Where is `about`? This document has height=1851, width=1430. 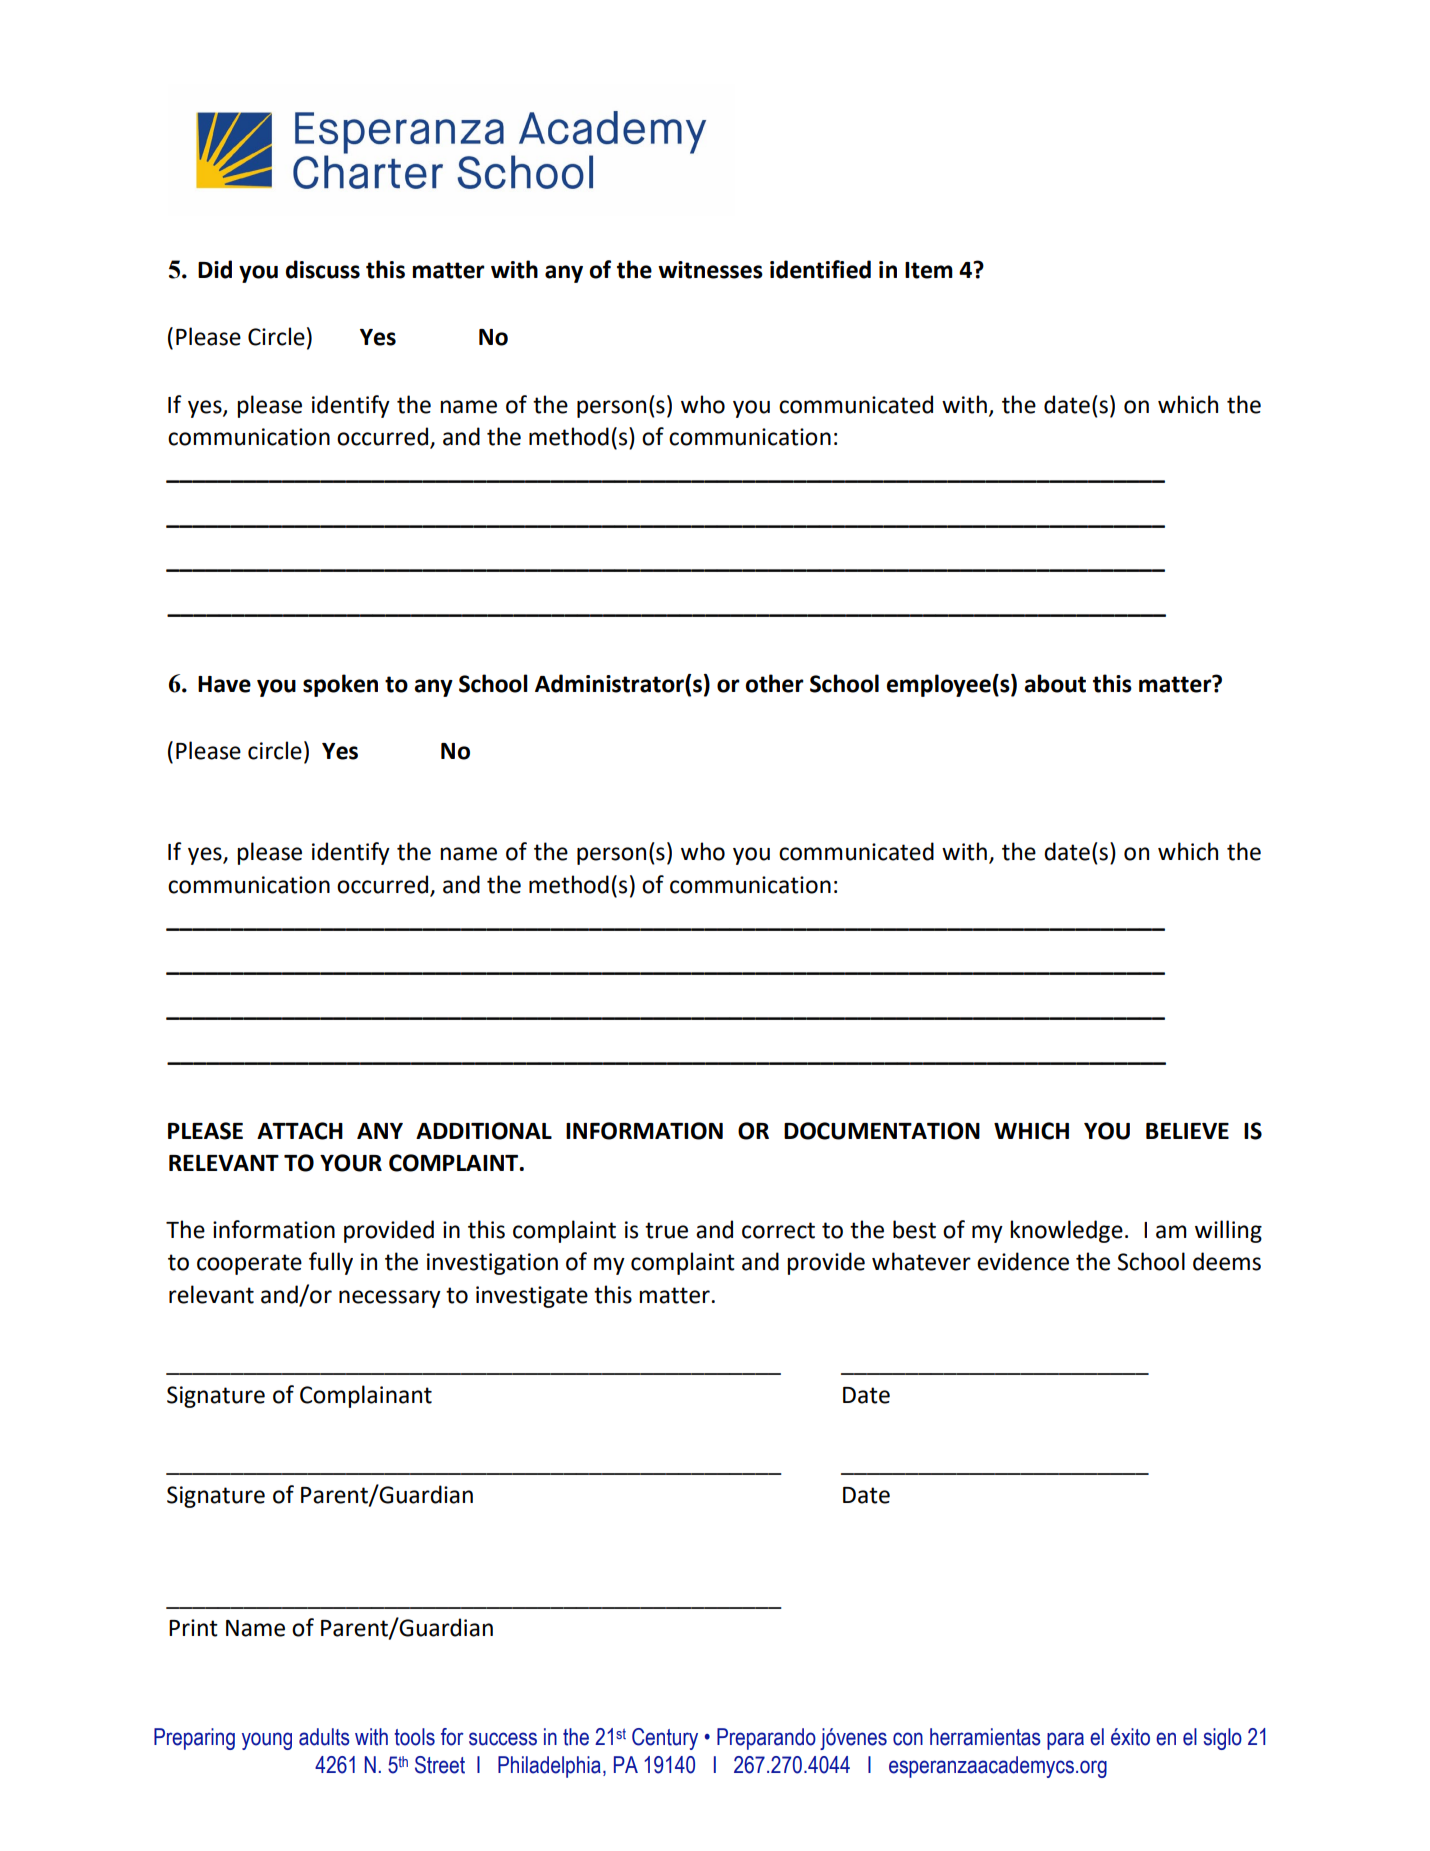 about is located at coordinates (1055, 683).
